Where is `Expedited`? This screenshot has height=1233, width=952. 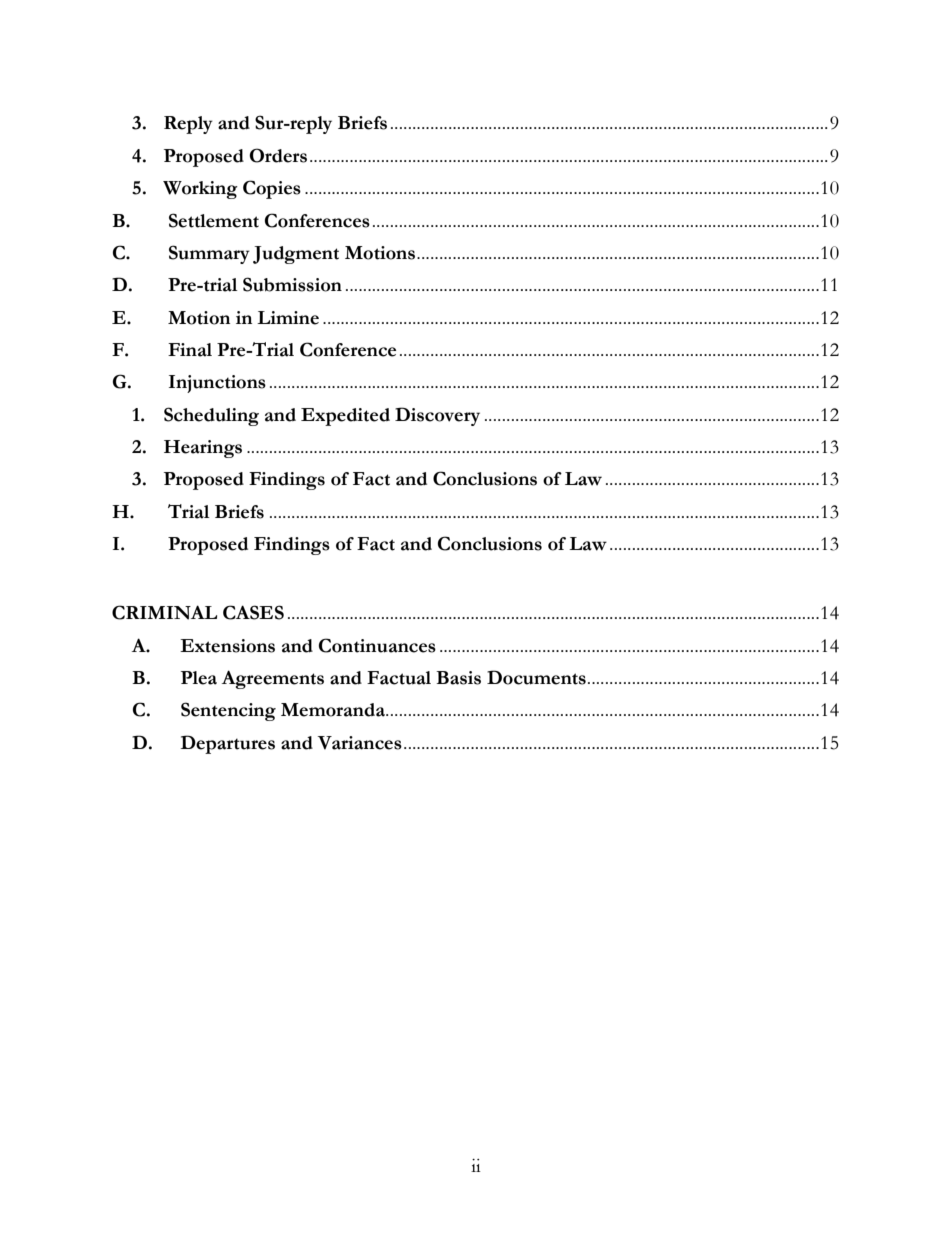 Expedited is located at coordinates (345, 417).
